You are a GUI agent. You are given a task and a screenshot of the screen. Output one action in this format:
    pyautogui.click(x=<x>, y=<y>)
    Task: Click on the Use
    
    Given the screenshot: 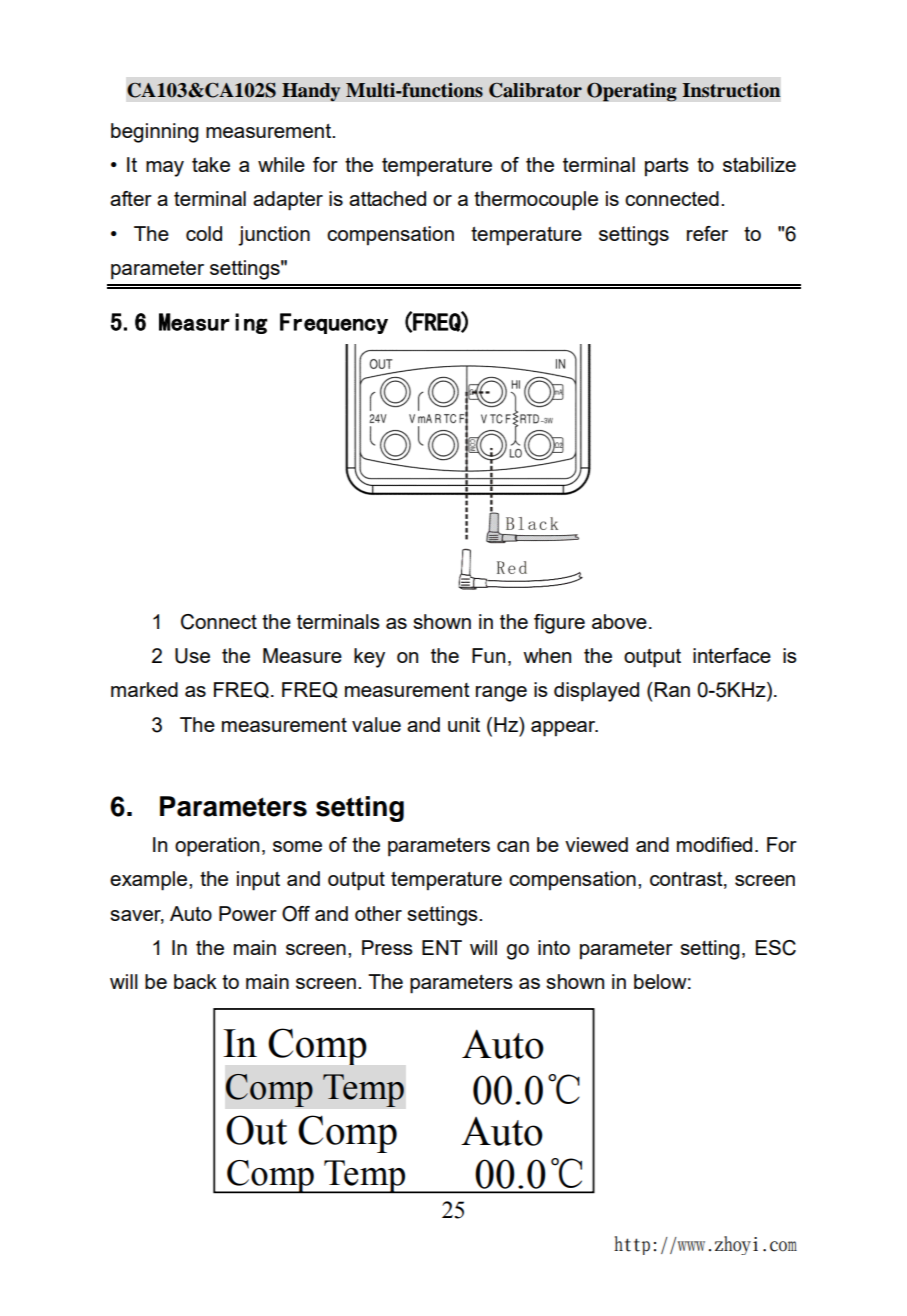 What is the action you would take?
    pyautogui.click(x=192, y=656)
